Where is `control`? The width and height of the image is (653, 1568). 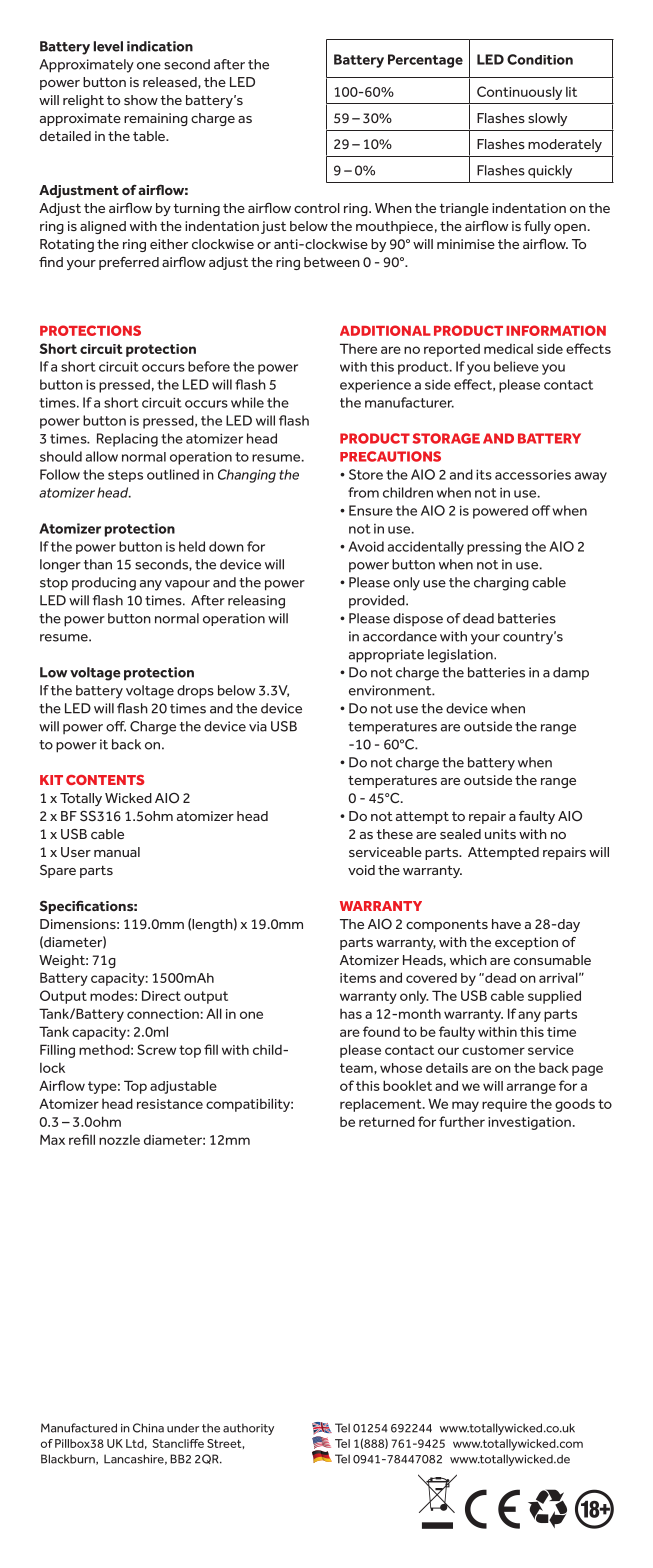
control is located at coordinates (317, 208).
